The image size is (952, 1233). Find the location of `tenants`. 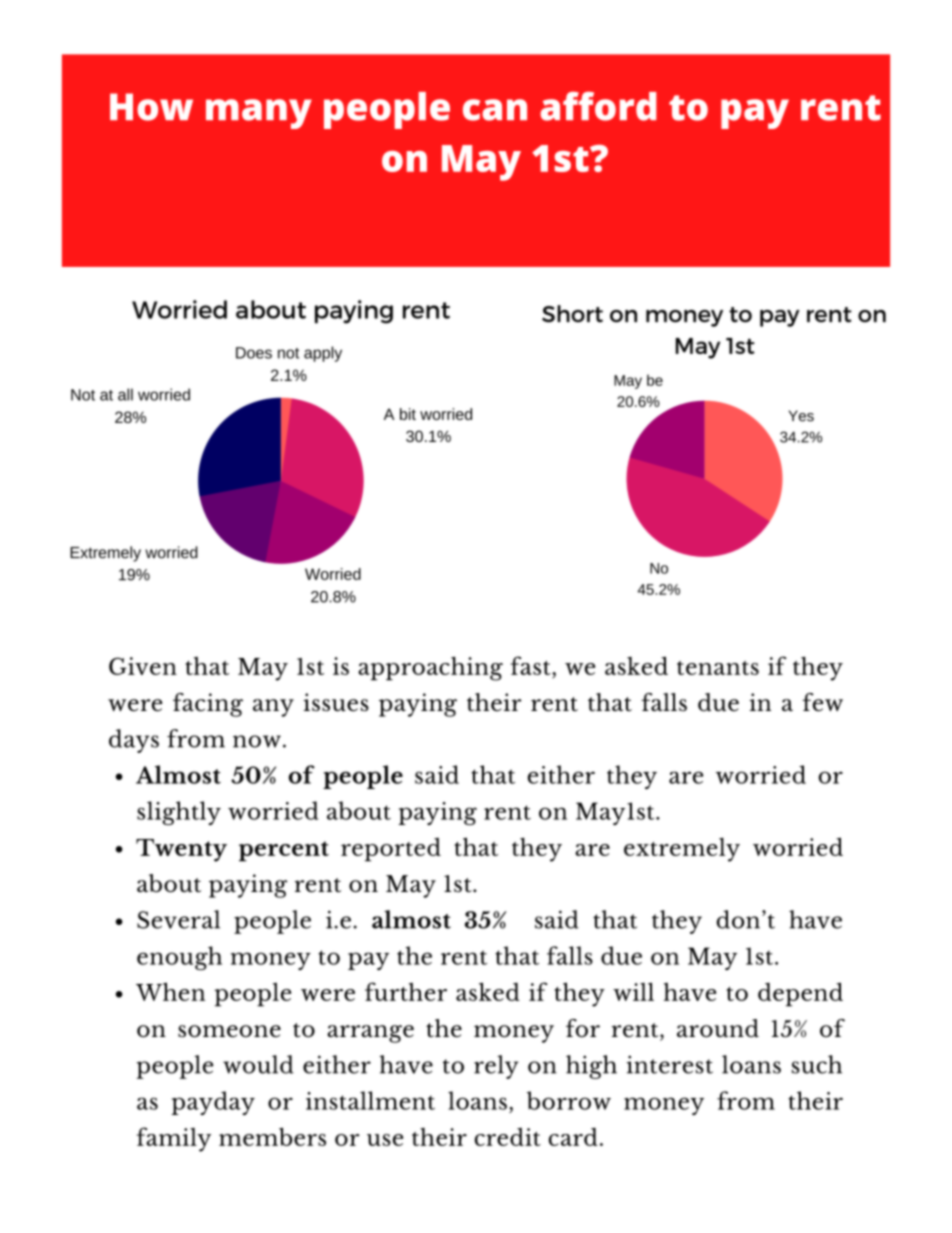

tenants is located at coordinates (718, 668).
